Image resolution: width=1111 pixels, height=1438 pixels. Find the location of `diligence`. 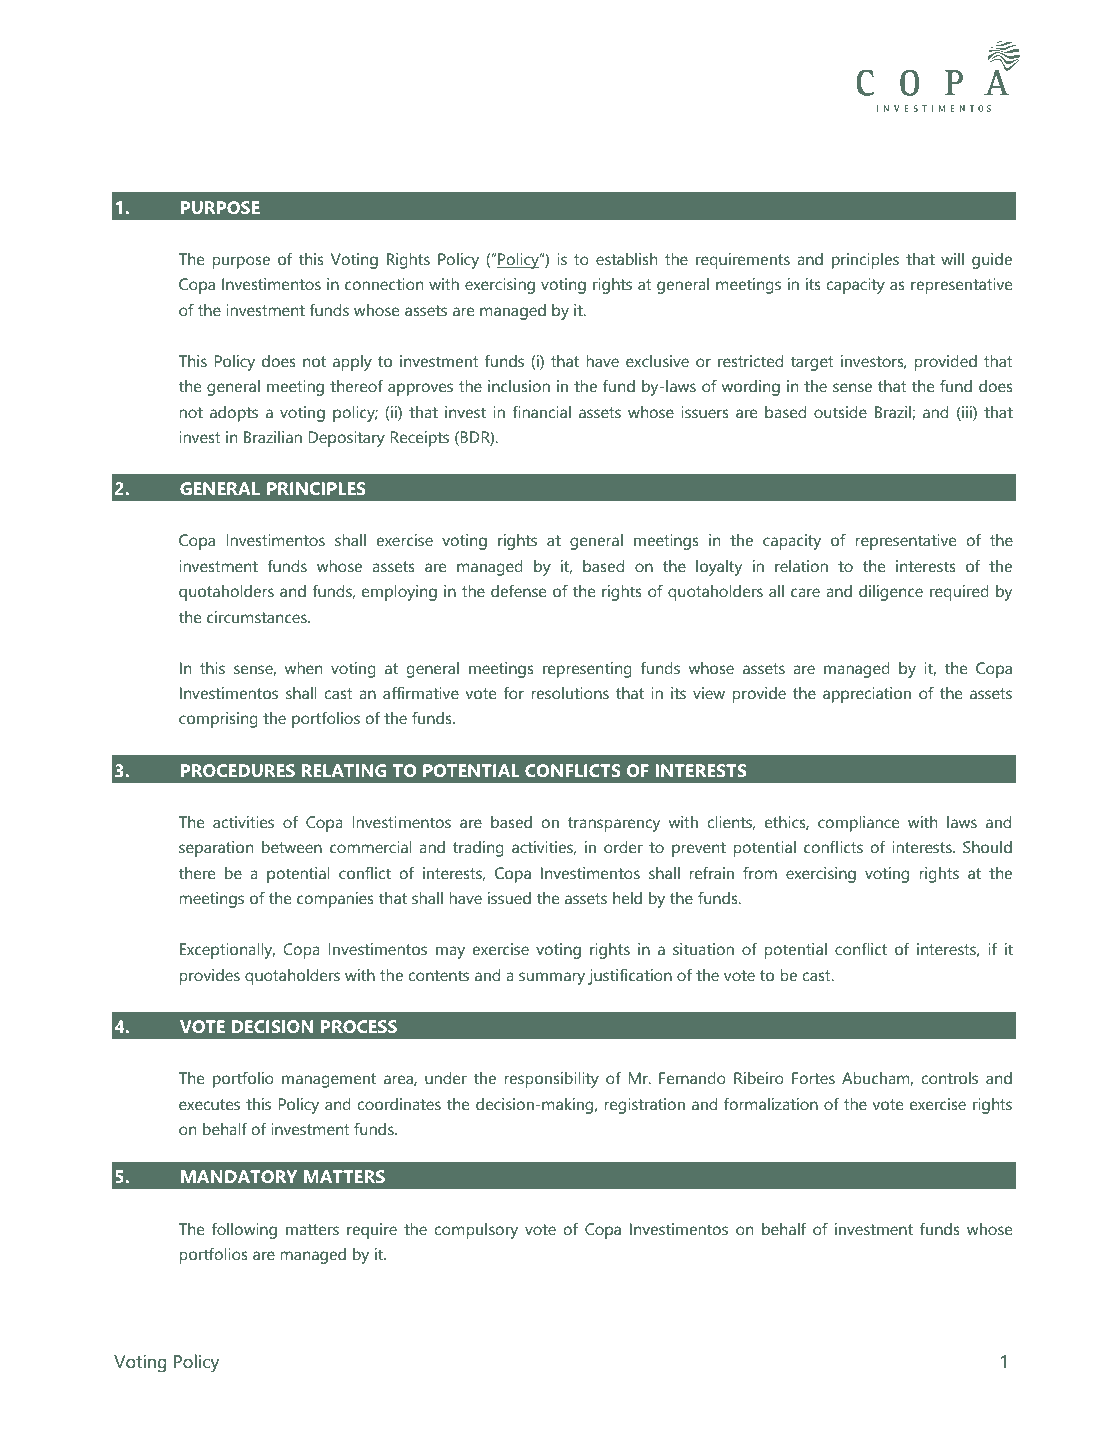

diligence is located at coordinates (891, 593).
